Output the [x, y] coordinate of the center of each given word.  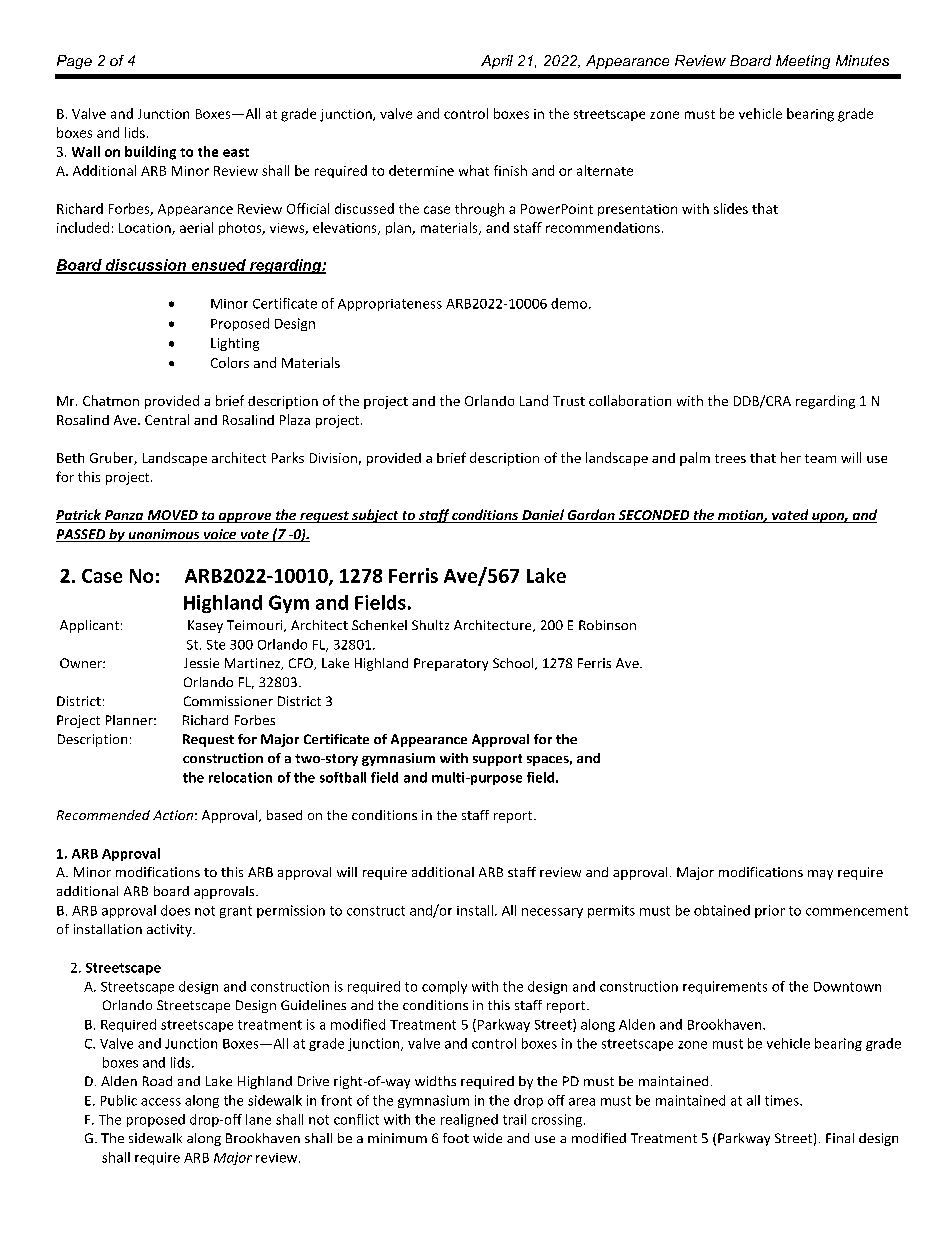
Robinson [607, 625]
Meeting [803, 62]
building [150, 153]
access [161, 1102]
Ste [216, 645]
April [497, 62]
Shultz [430, 625]
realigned [469, 1120]
